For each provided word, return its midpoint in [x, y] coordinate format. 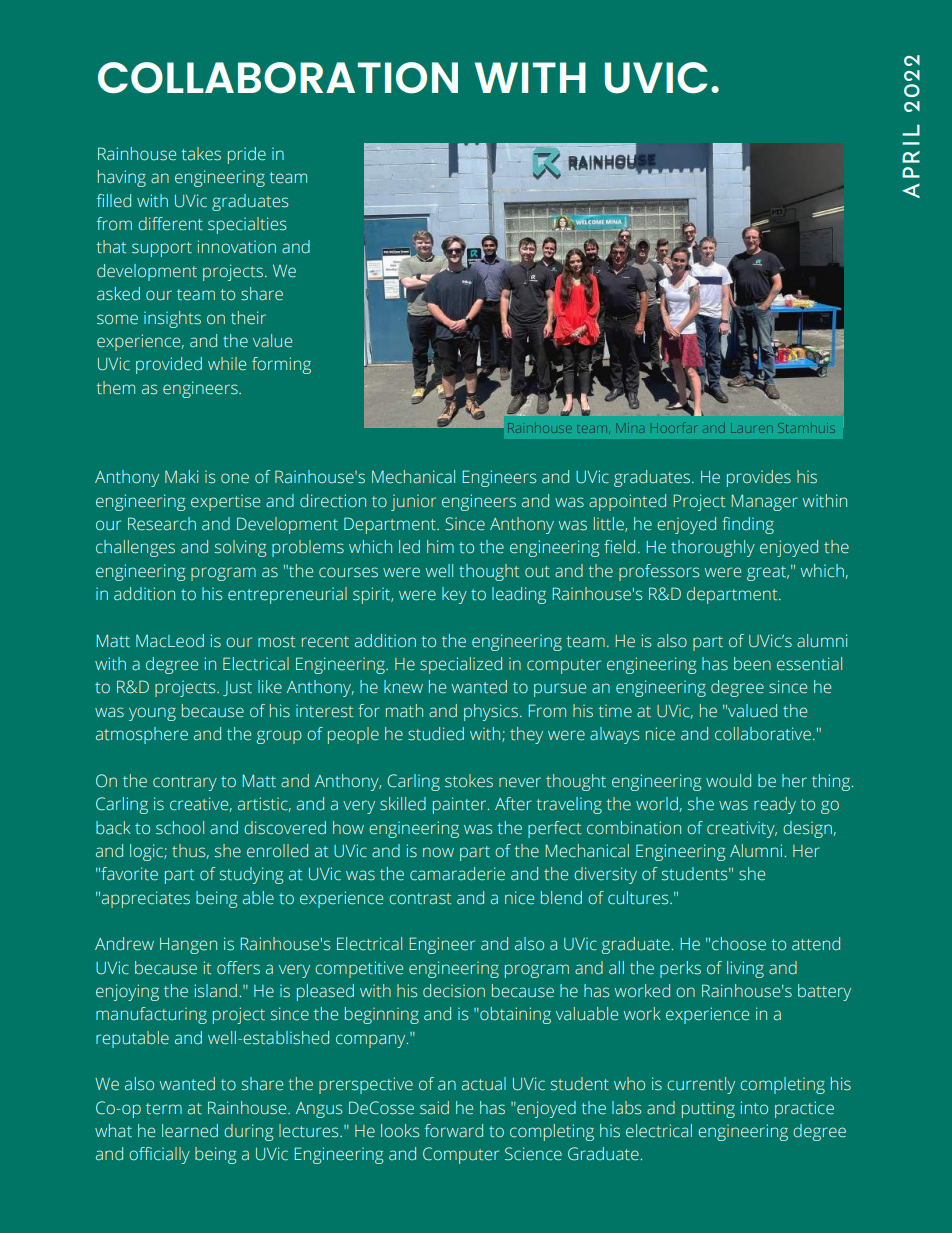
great [767, 573]
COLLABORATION [278, 78]
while [227, 363]
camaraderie [457, 874]
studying [251, 875]
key [454, 595]
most [276, 642]
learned [190, 1131]
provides [759, 478]
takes [201, 154]
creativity [742, 829]
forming [281, 365]
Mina [630, 428]
